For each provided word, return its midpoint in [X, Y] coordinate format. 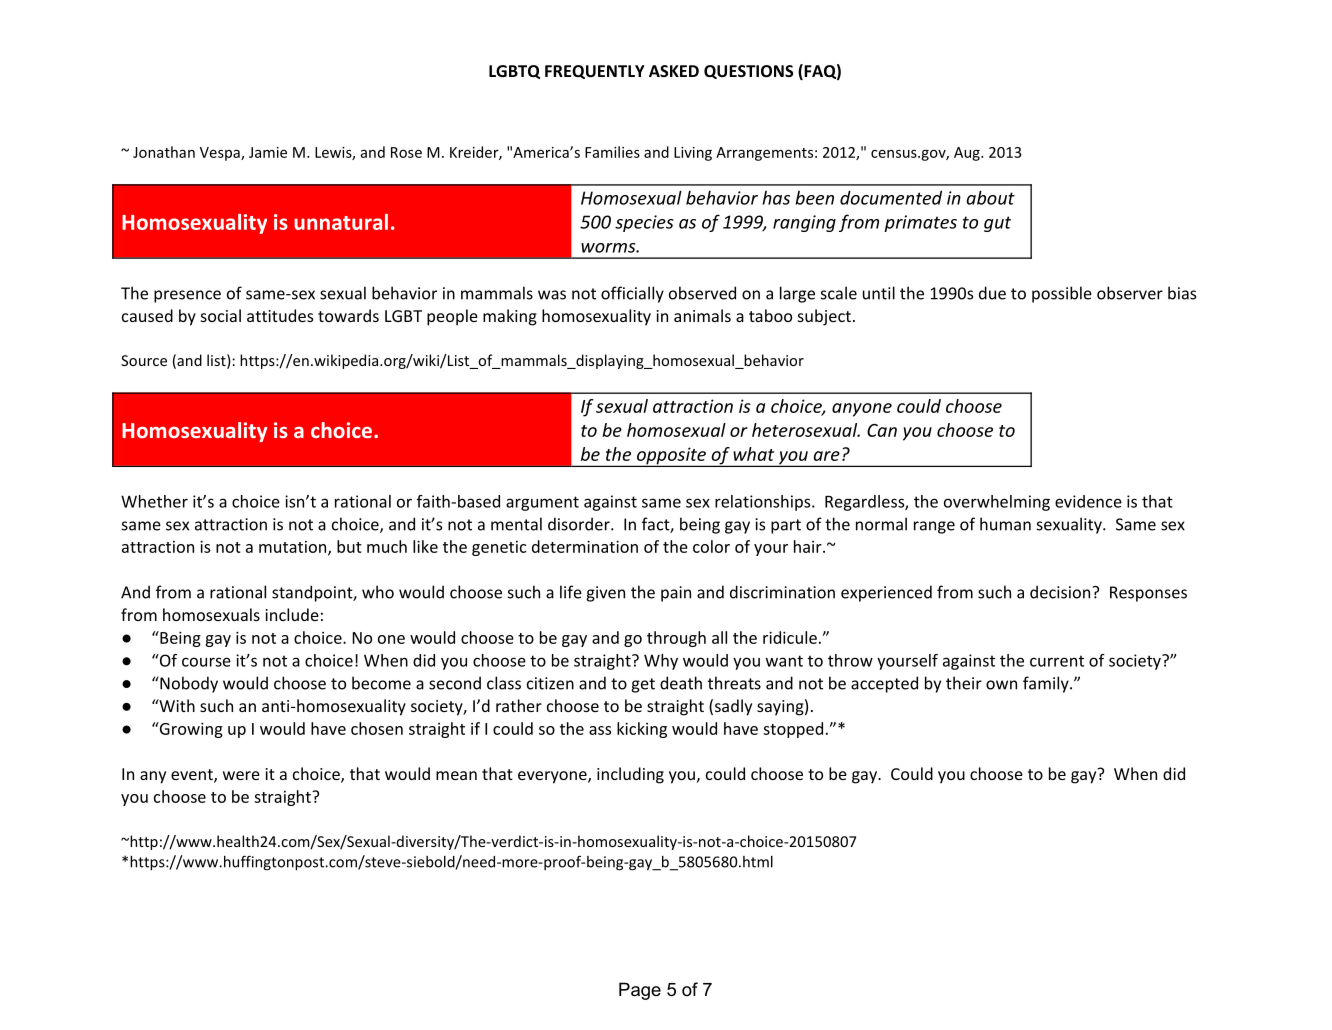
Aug [968, 154]
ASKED [674, 71]
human [1005, 524]
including [630, 775]
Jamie [268, 152]
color [711, 546]
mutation [294, 548]
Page [640, 991]
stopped [793, 730]
